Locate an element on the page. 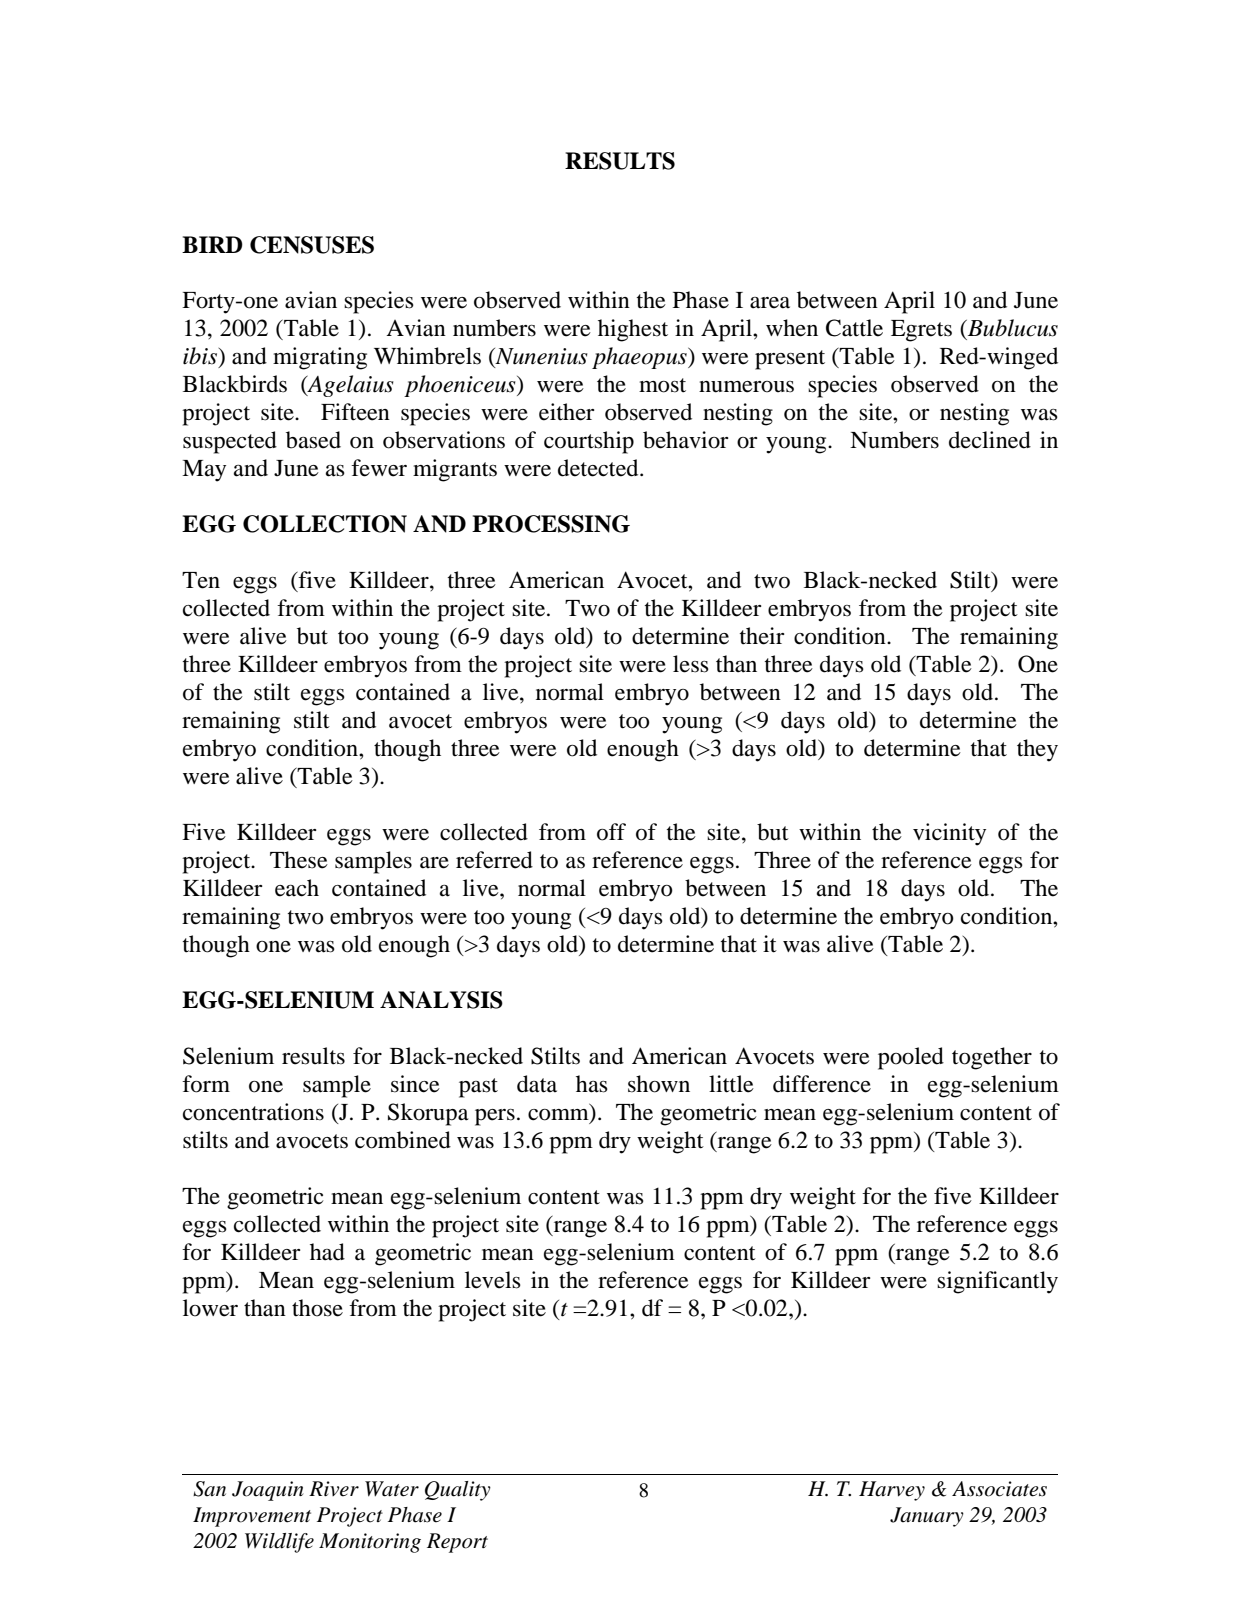 The height and width of the page is (1606, 1241). comm is located at coordinates (558, 1115).
